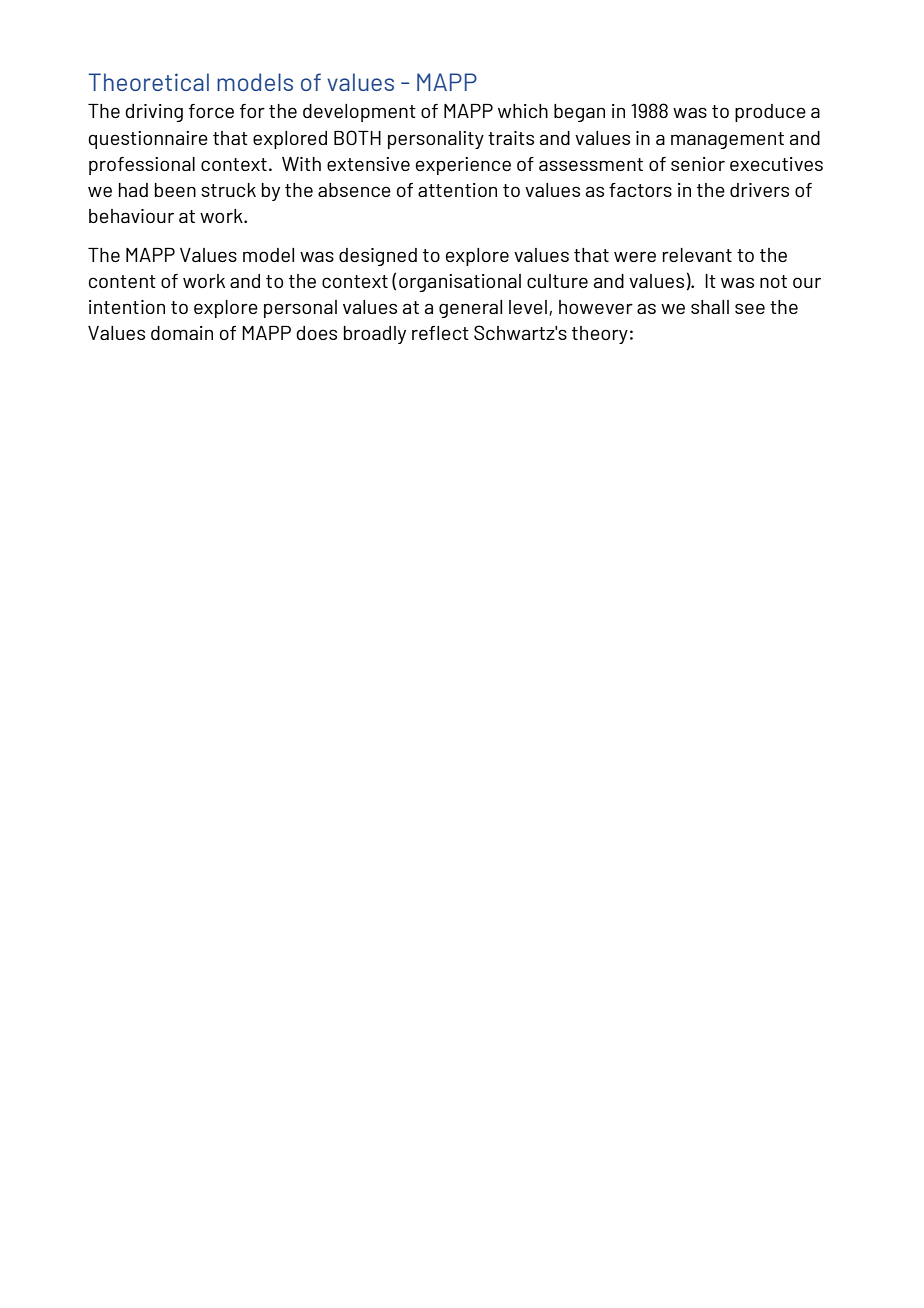 This screenshot has height=1308, width=924. Describe the element at coordinates (523, 111) in the screenshot. I see `which` at that location.
